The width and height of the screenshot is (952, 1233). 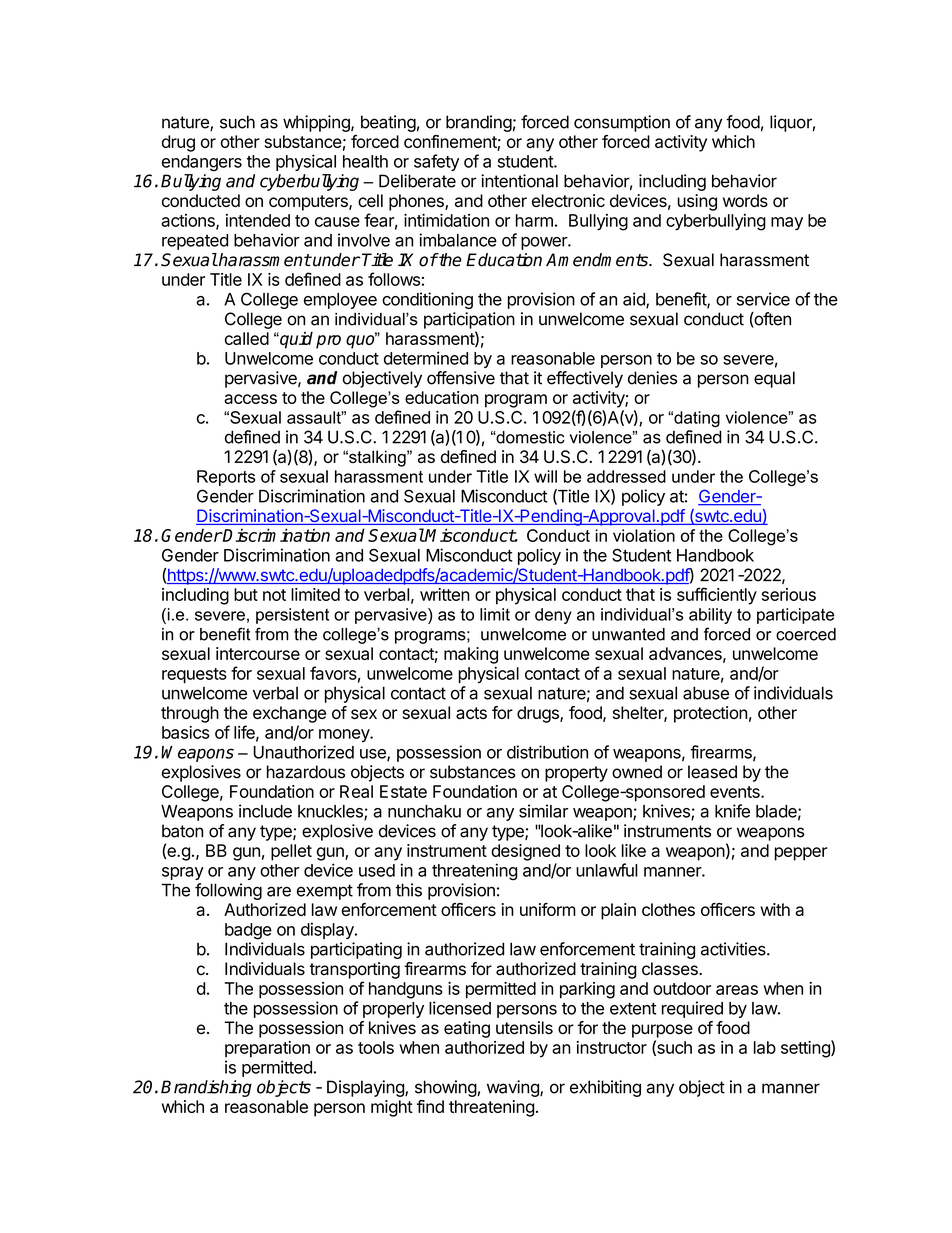 I want to click on designed, so click(x=525, y=852).
